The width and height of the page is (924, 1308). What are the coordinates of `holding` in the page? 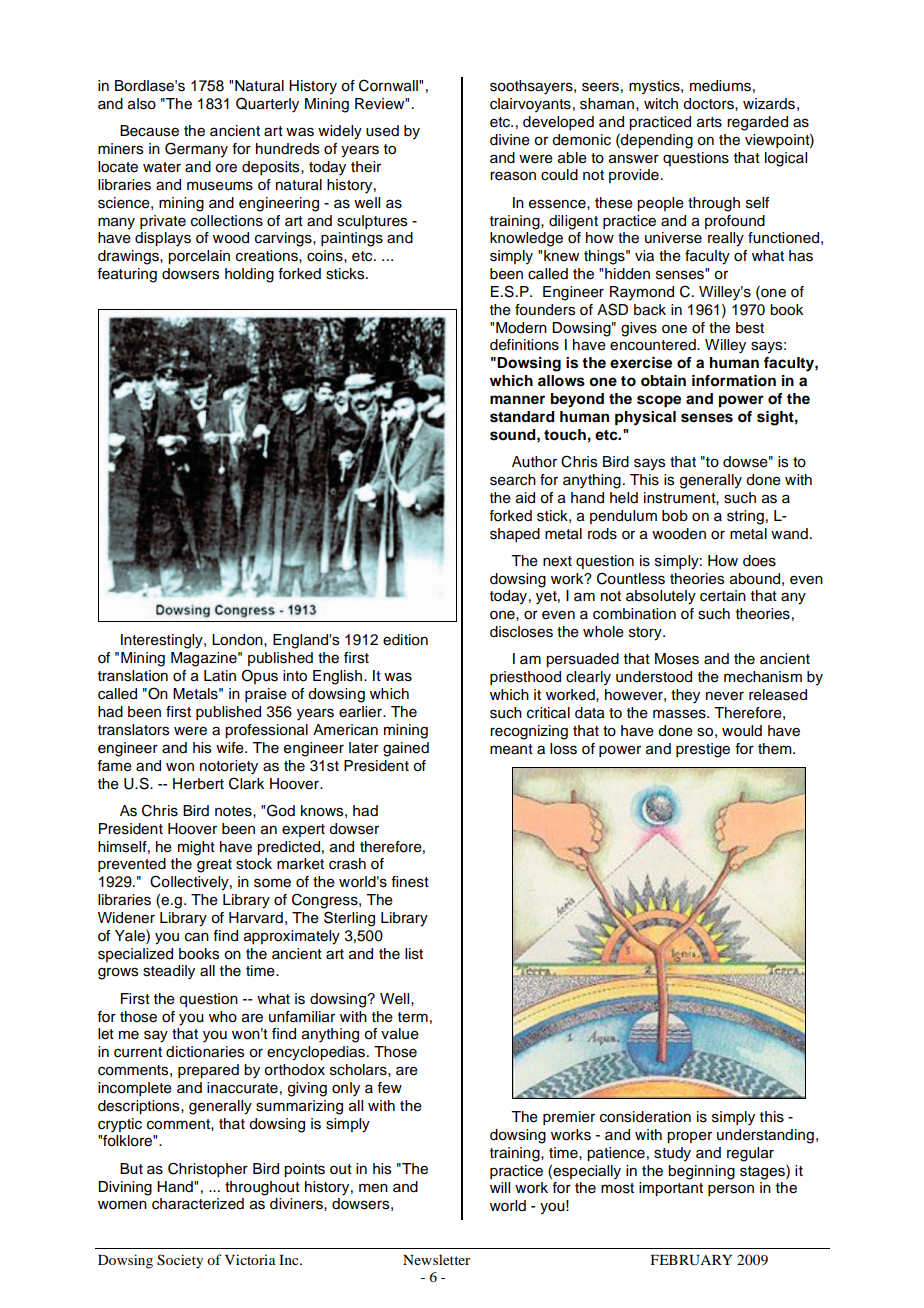 It's located at (249, 275).
